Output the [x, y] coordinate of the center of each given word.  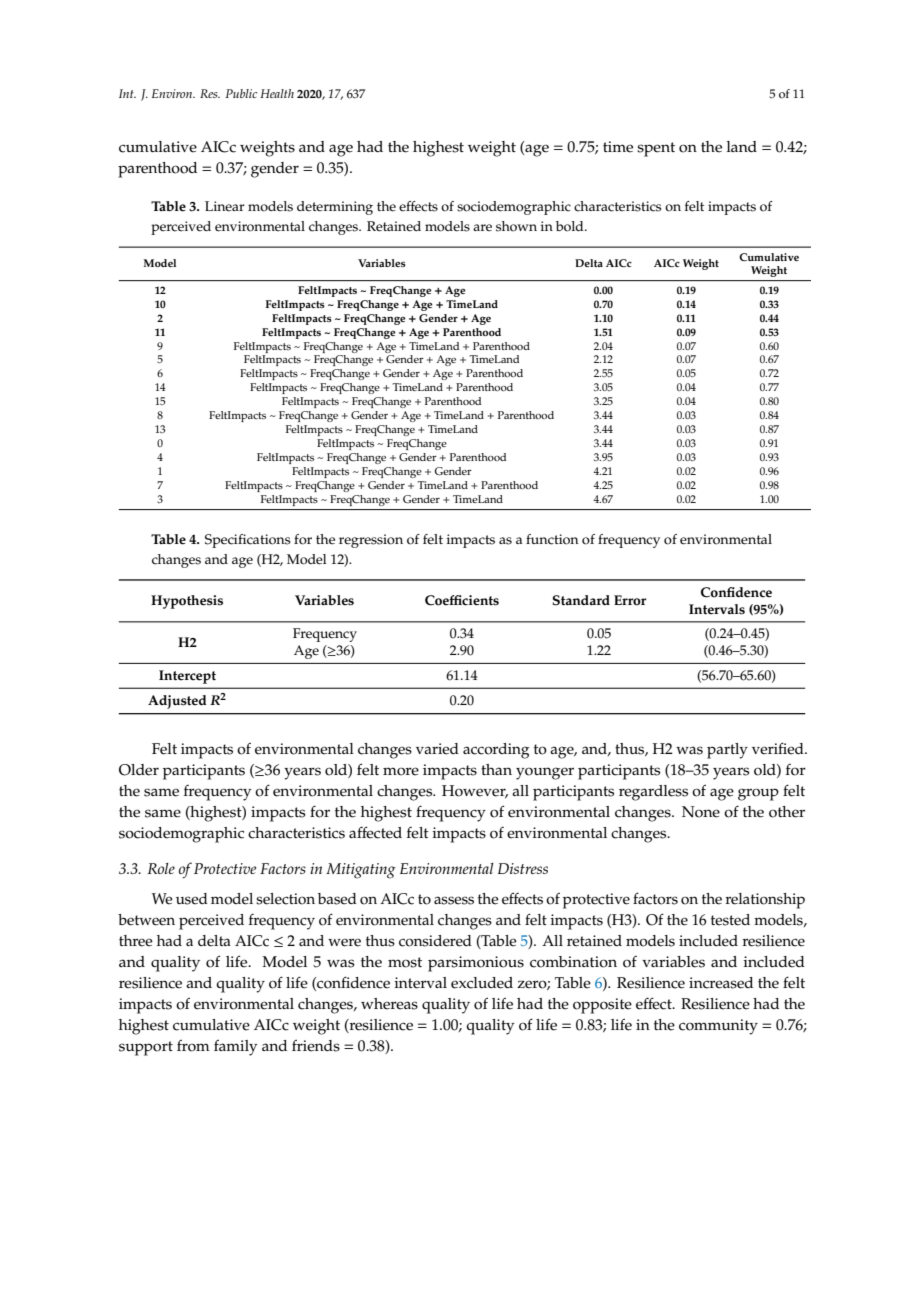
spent [656, 149]
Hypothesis [187, 602]
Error [630, 600]
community [718, 1027]
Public [241, 93]
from [193, 1045]
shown [516, 226]
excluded [482, 983]
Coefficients [462, 600]
